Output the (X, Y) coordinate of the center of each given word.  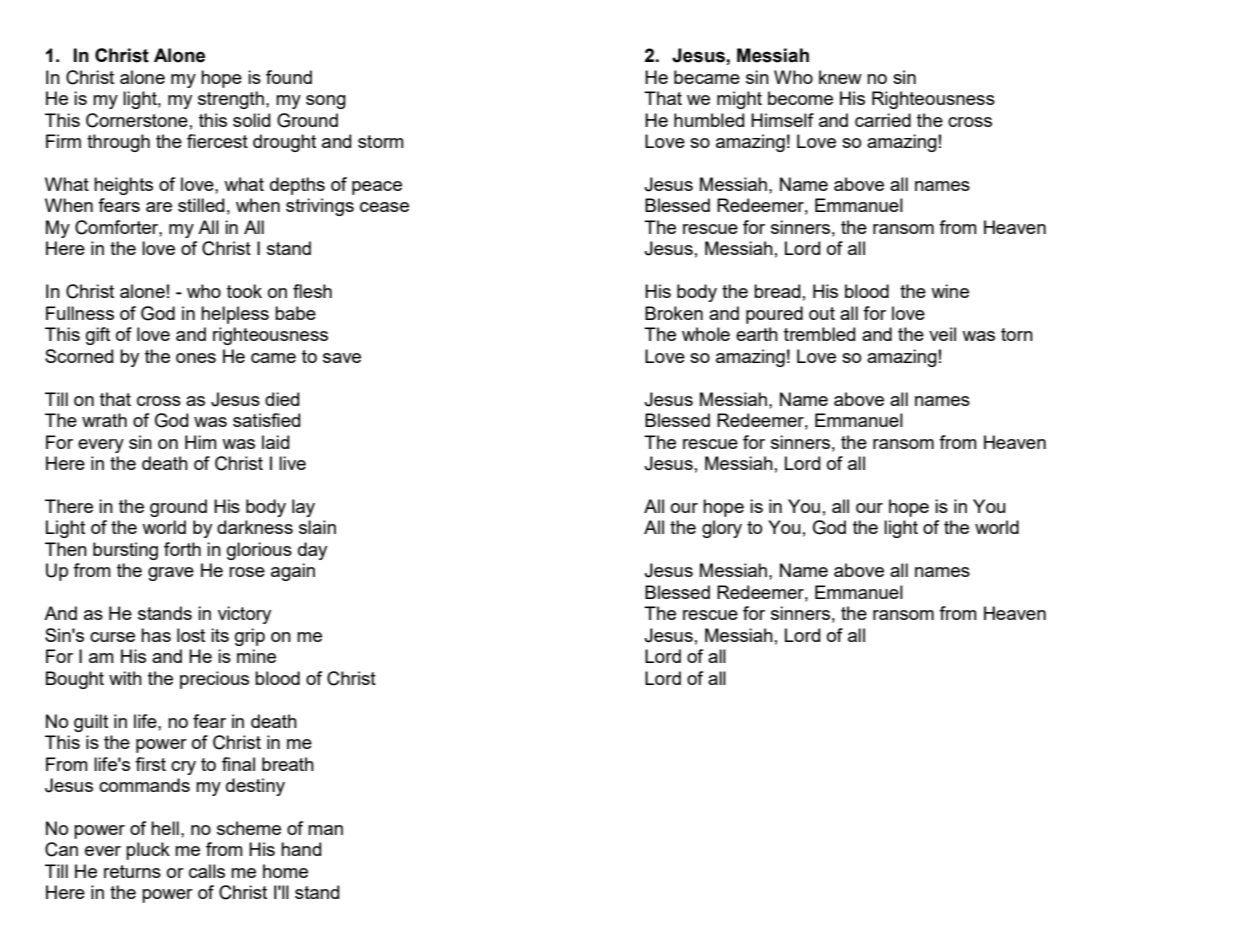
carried (883, 120)
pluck (148, 851)
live (292, 463)
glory (722, 529)
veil (942, 334)
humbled (709, 120)
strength (231, 100)
